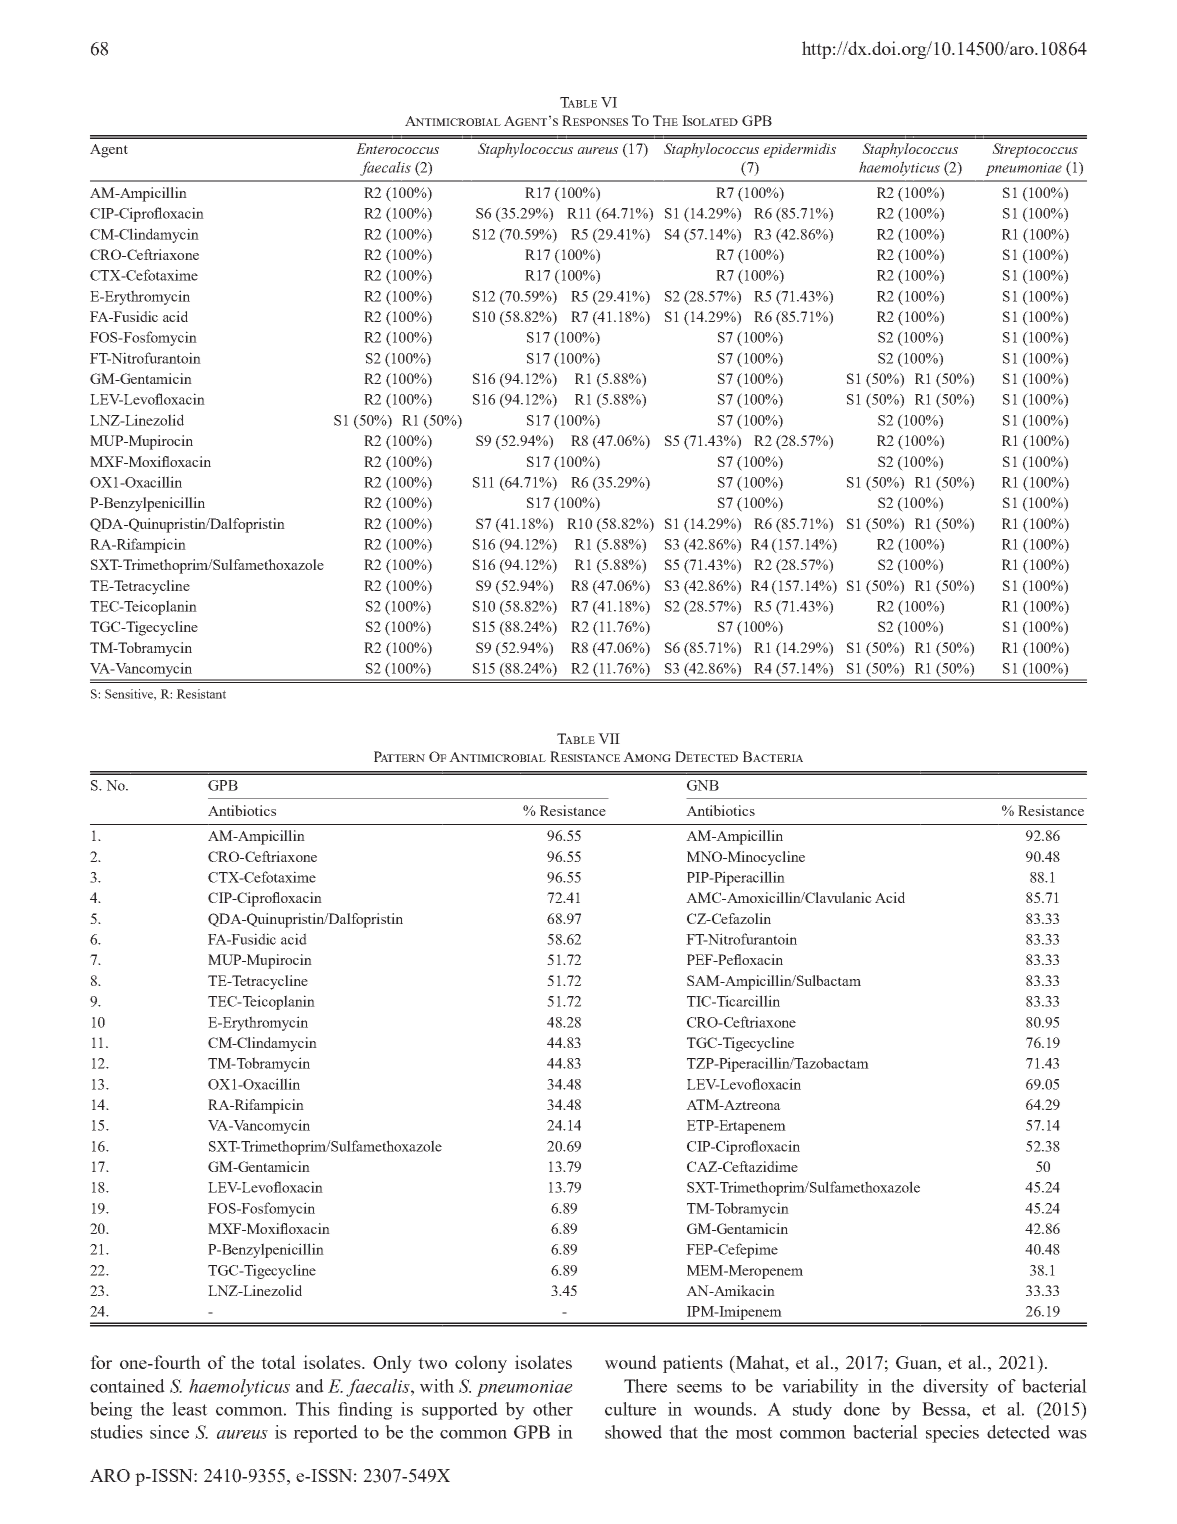  I want to click on Responses, so click(595, 120).
